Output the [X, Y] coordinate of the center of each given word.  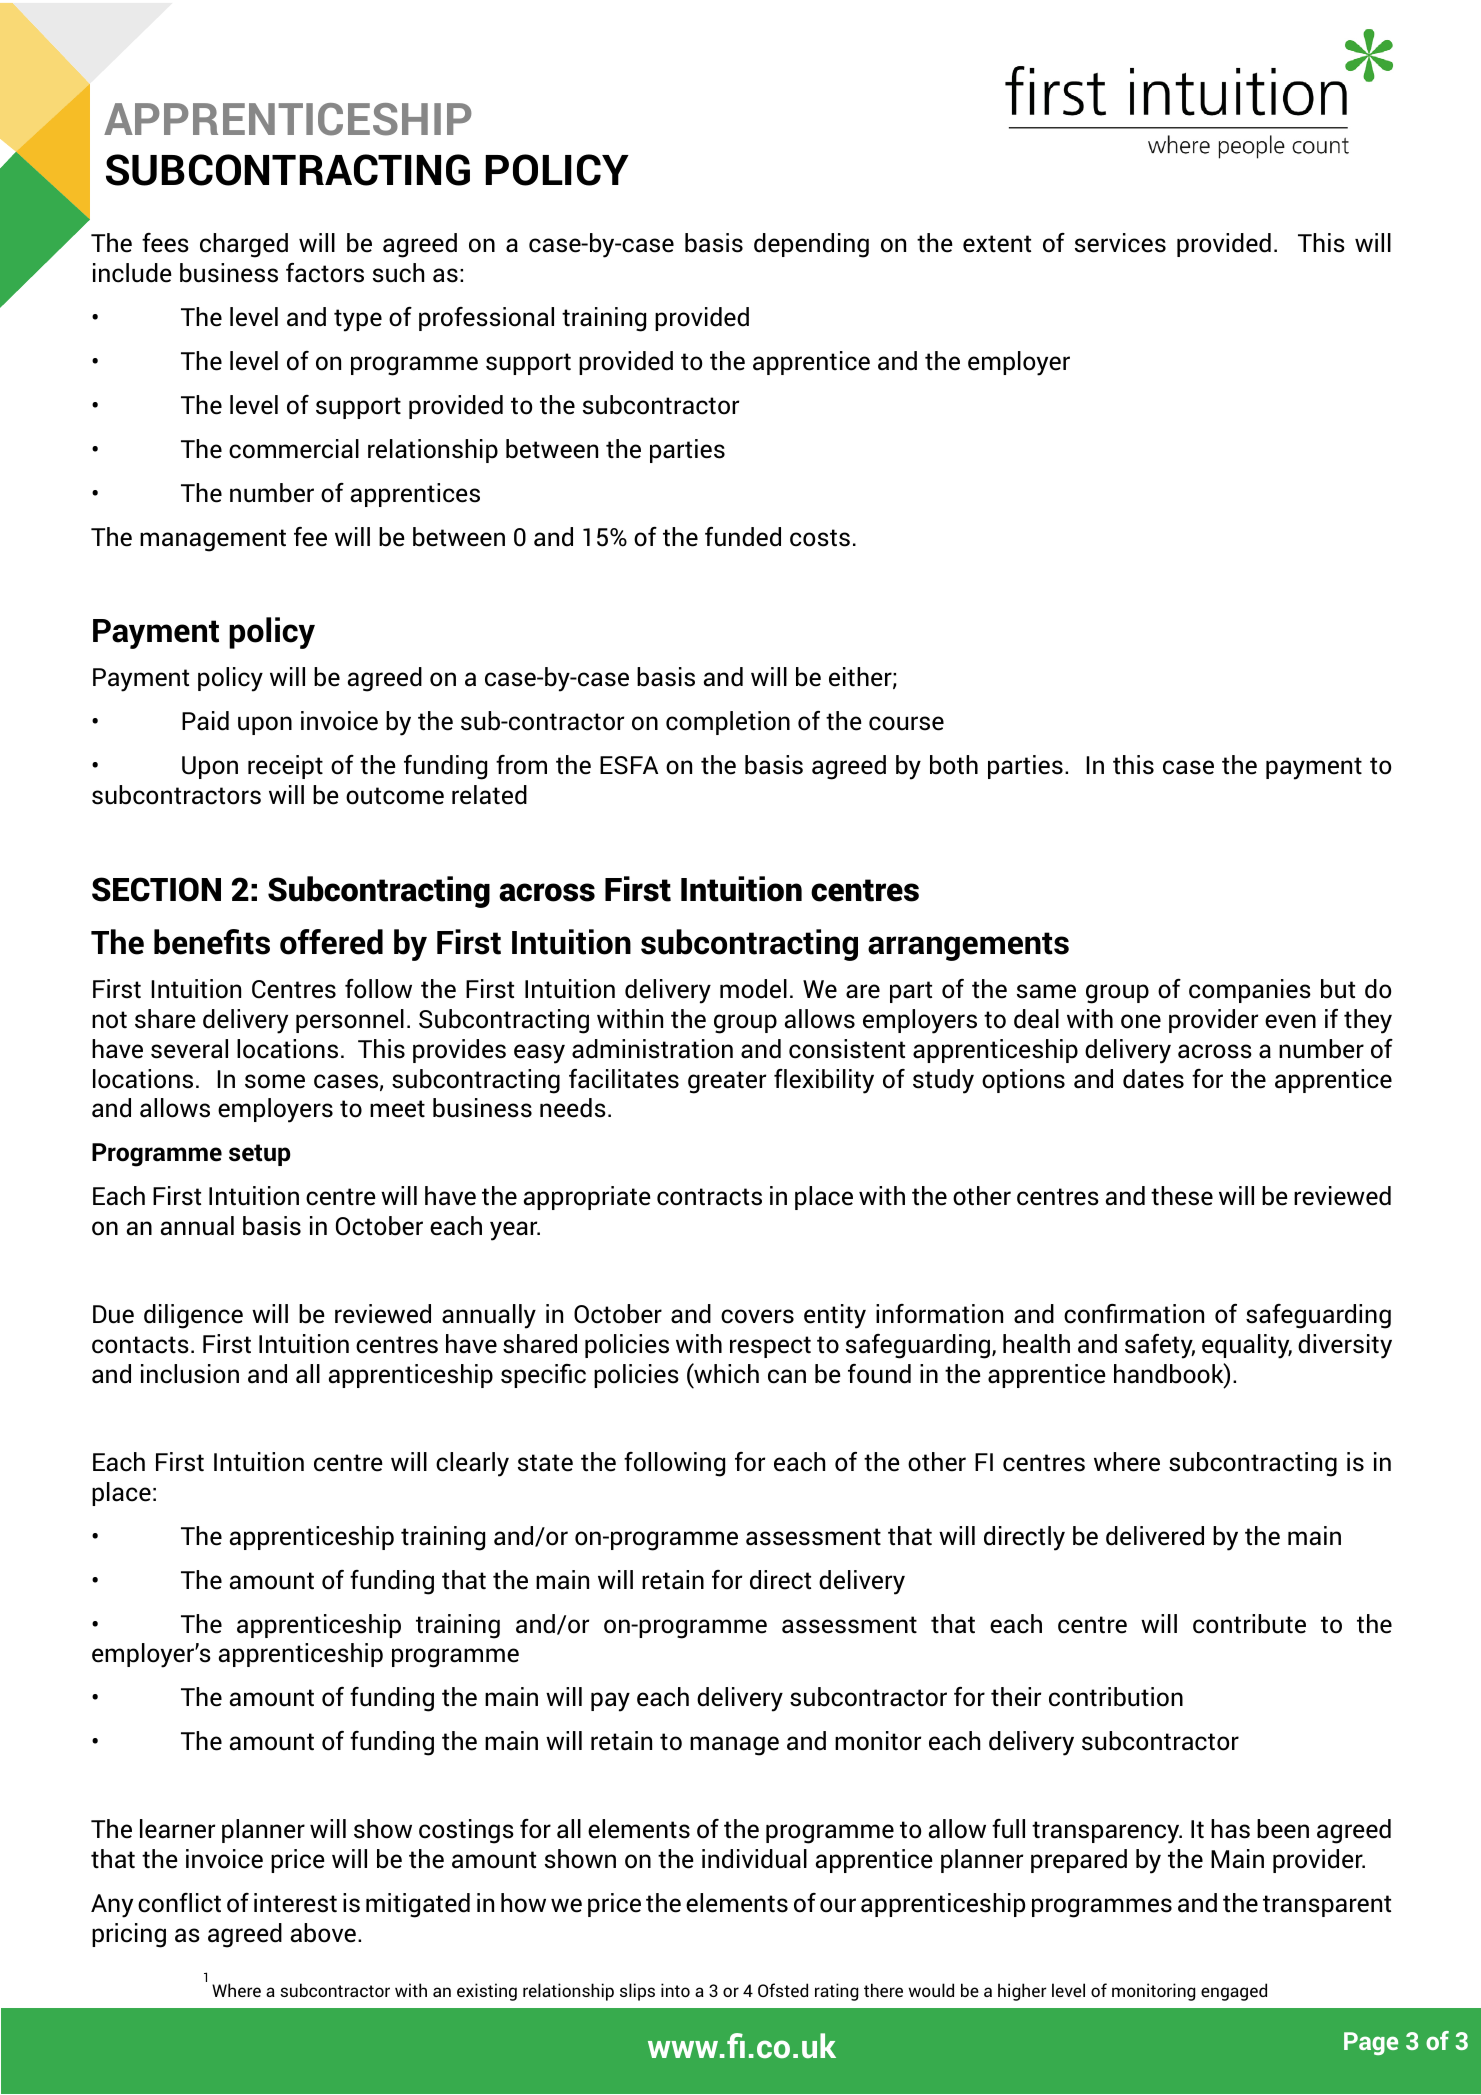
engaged [1234, 1992]
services [1120, 243]
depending [811, 245]
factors [325, 273]
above [323, 1933]
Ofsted [783, 1990]
